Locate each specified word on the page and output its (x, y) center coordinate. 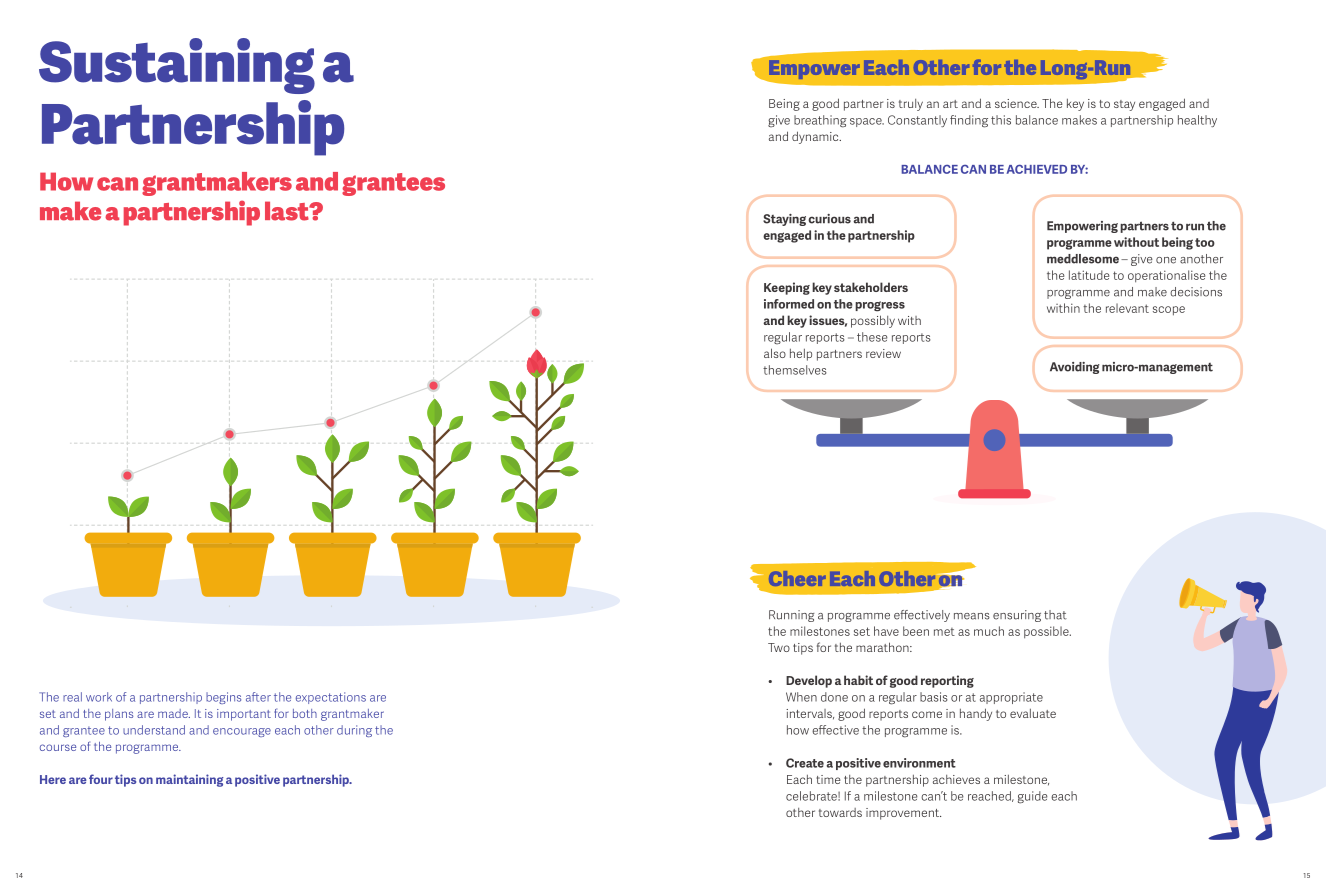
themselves (795, 370)
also (775, 353)
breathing (820, 121)
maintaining (189, 780)
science (1017, 103)
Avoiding (1075, 368)
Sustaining (177, 66)
